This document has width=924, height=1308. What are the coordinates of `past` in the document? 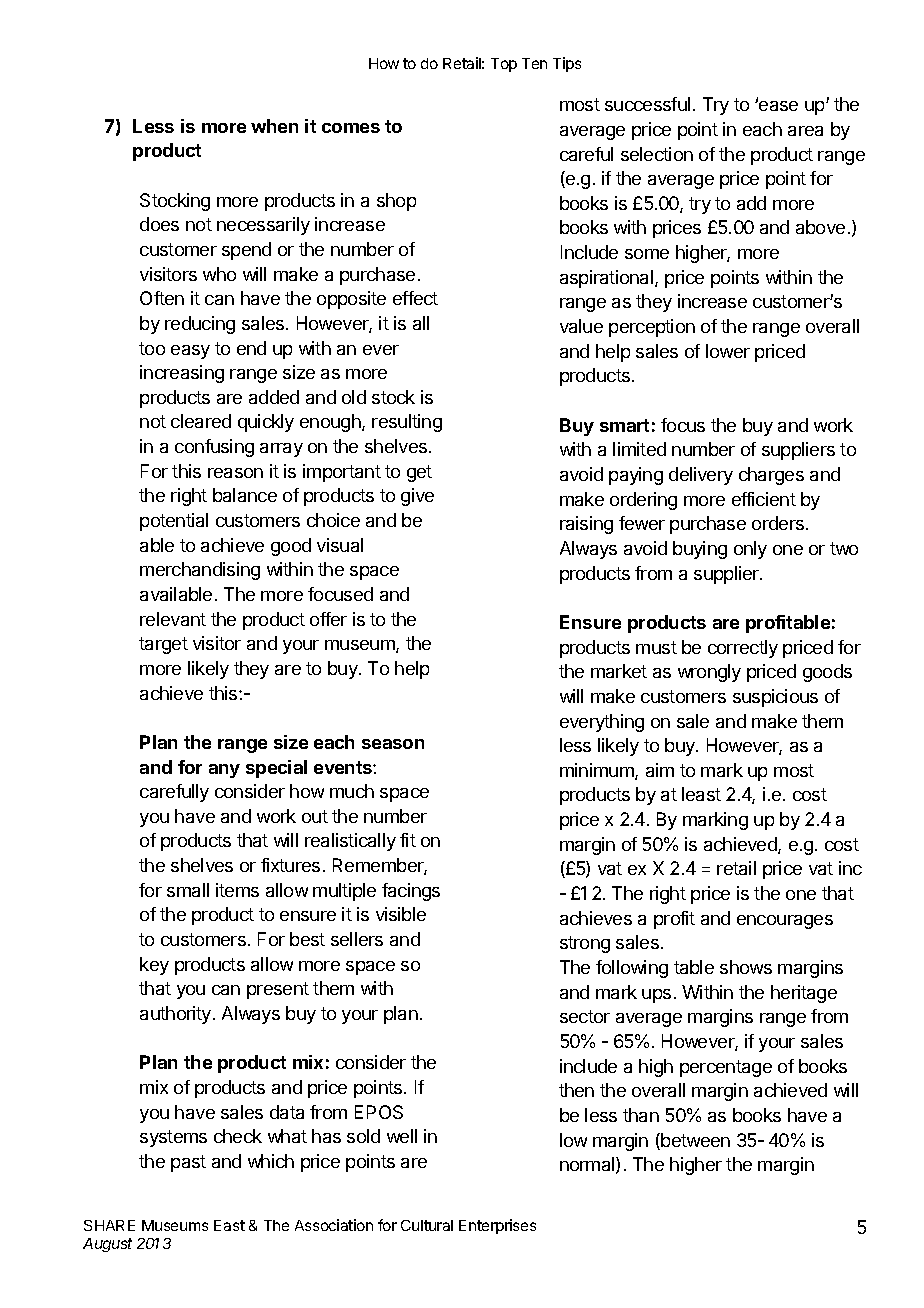 It's located at (188, 1163).
